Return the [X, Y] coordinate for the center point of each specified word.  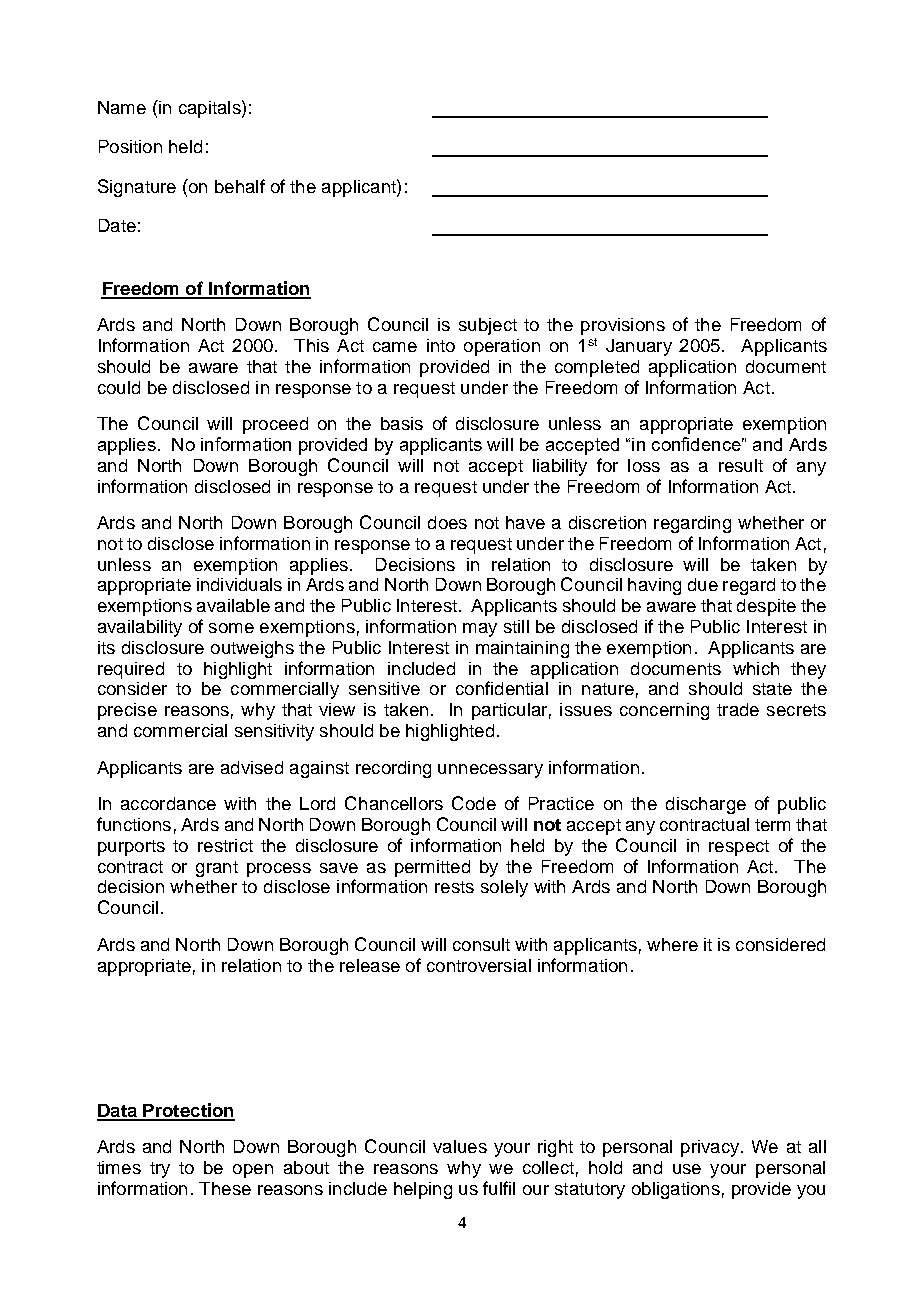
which [756, 668]
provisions [623, 326]
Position [130, 146]
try [160, 1170]
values [460, 1146]
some [231, 628]
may [480, 630]
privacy [711, 1148]
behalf [240, 186]
